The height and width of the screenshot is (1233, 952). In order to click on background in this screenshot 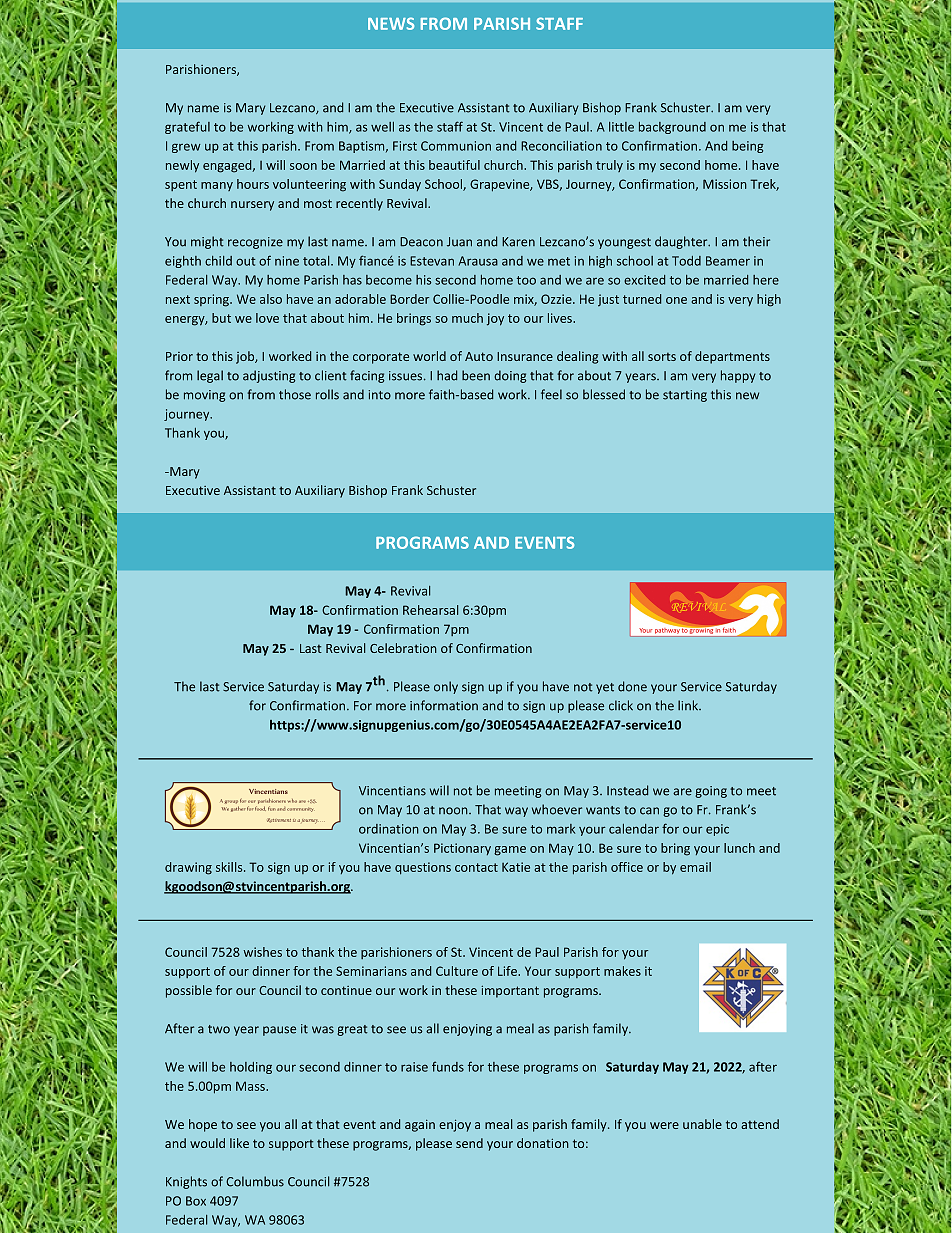, I will do `click(672, 128)`.
